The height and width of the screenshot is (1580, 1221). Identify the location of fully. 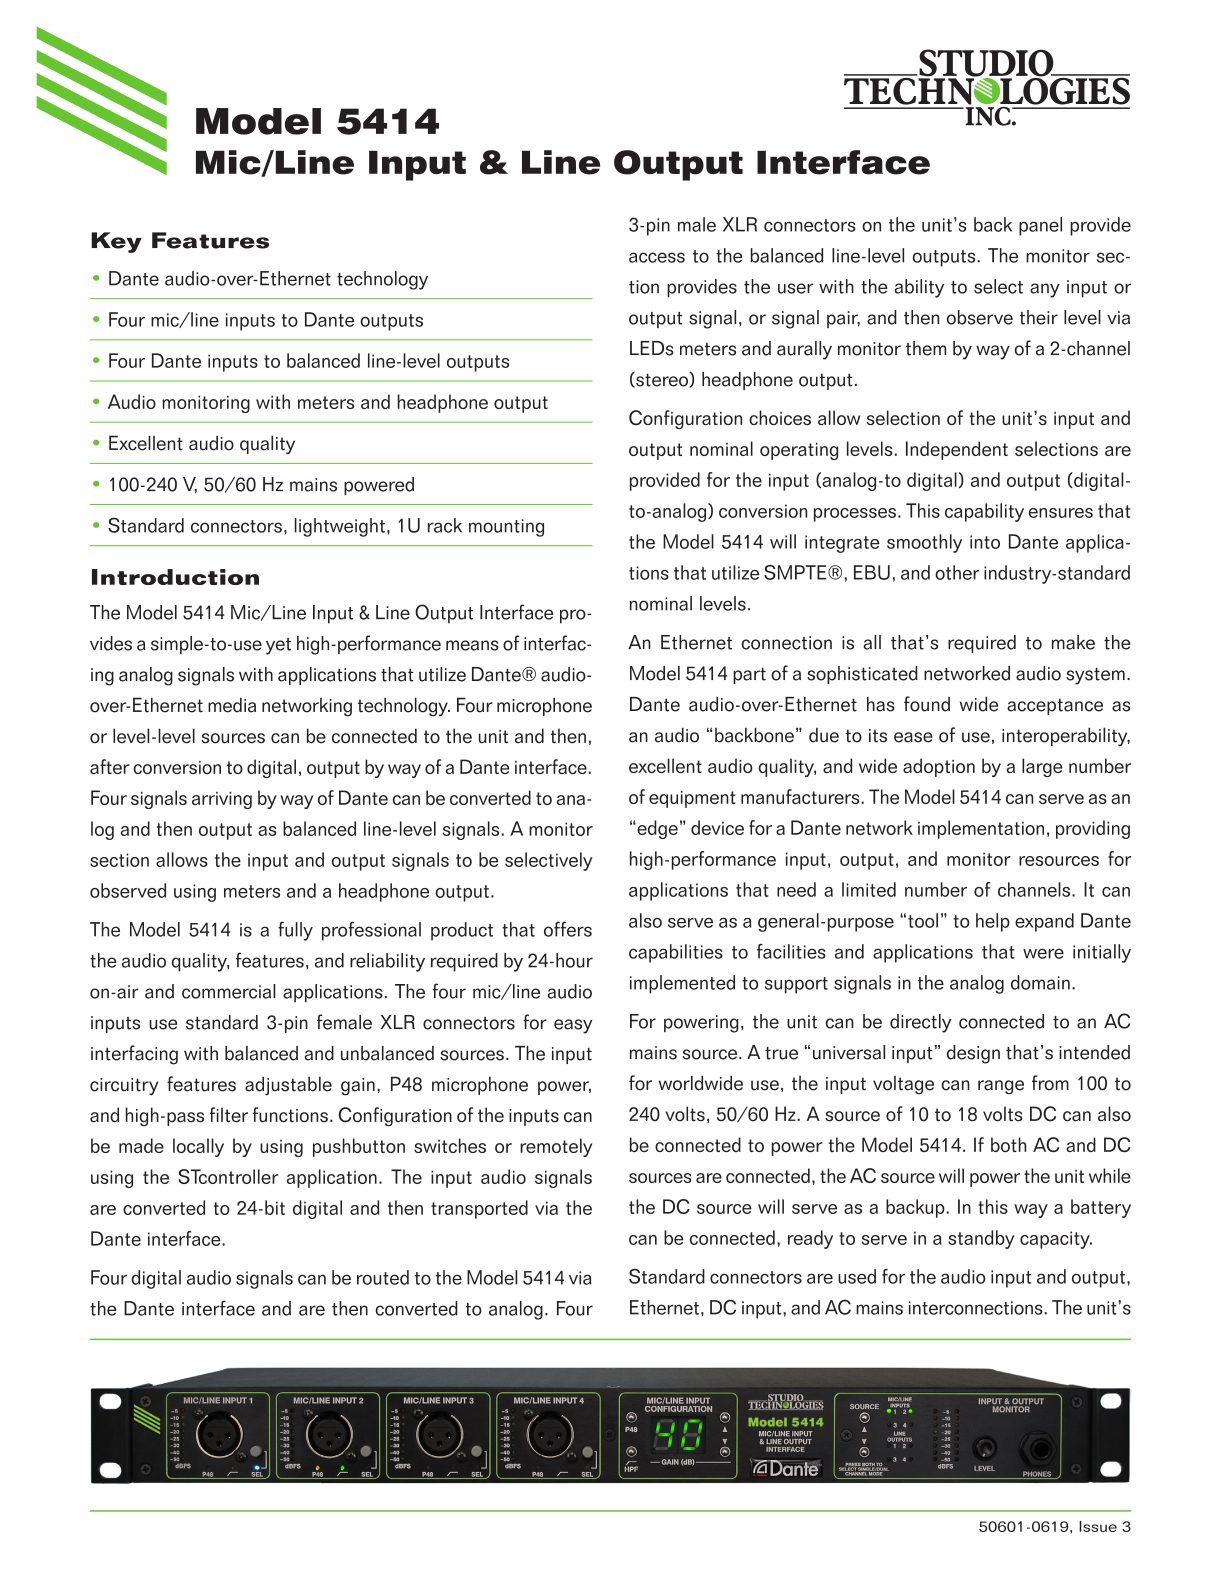
(295, 931).
